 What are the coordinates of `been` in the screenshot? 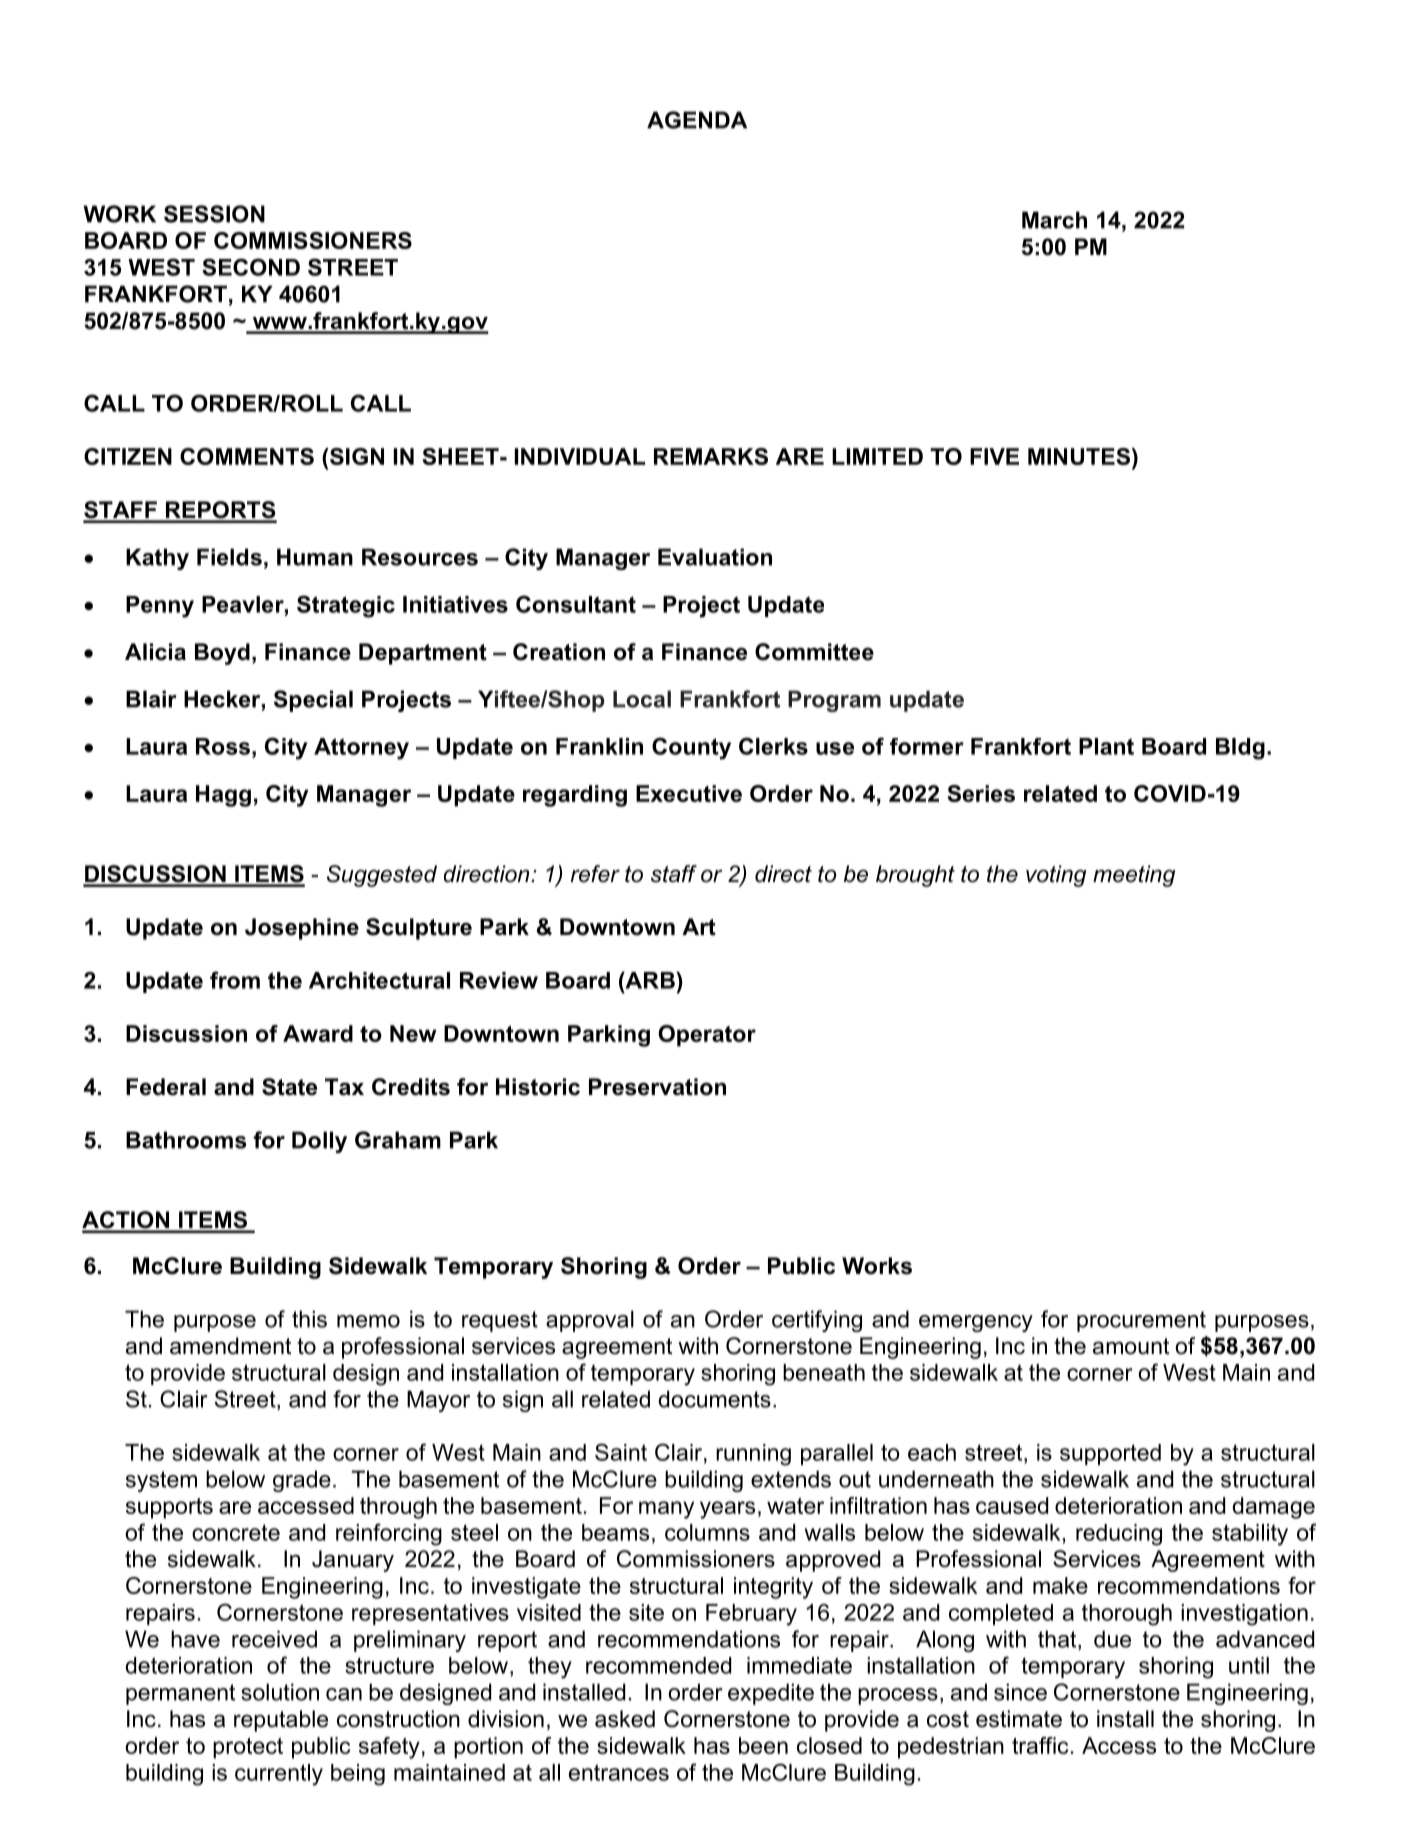 It's located at (763, 1745).
